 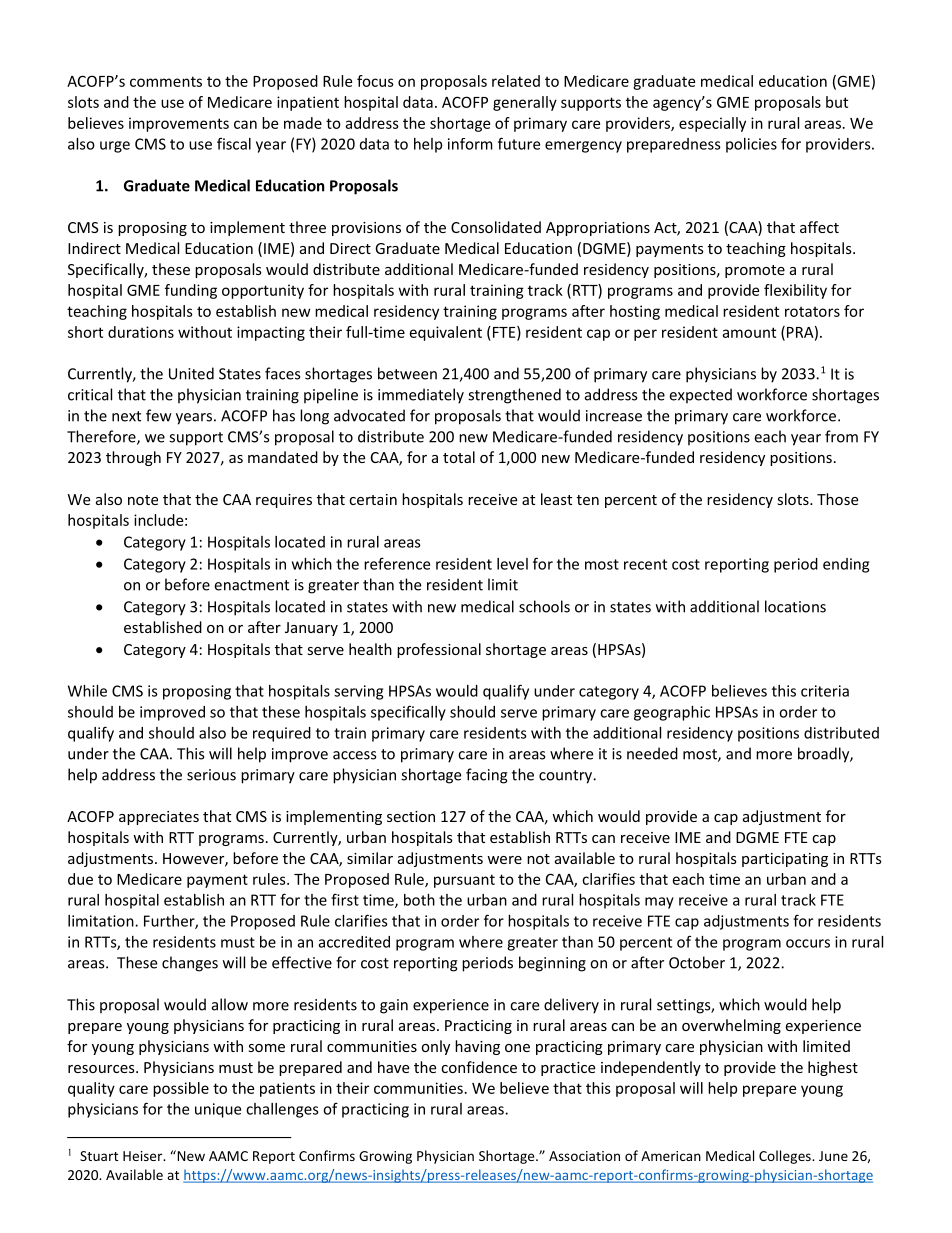 What do you see at coordinates (470, 144) in the image?
I see `inform` at bounding box center [470, 144].
